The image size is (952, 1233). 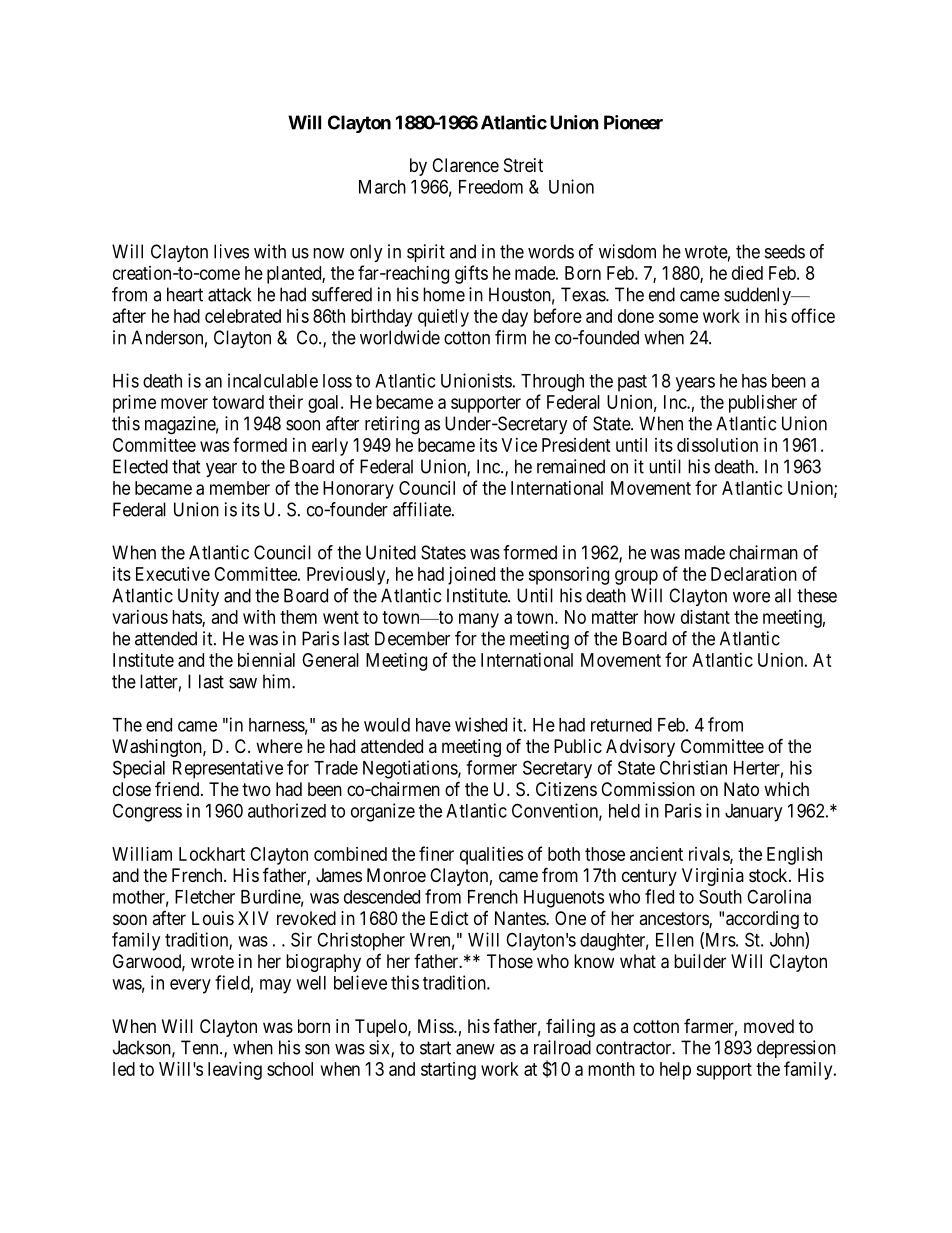 What do you see at coordinates (423, 509) in the image?
I see `affiliate` at bounding box center [423, 509].
